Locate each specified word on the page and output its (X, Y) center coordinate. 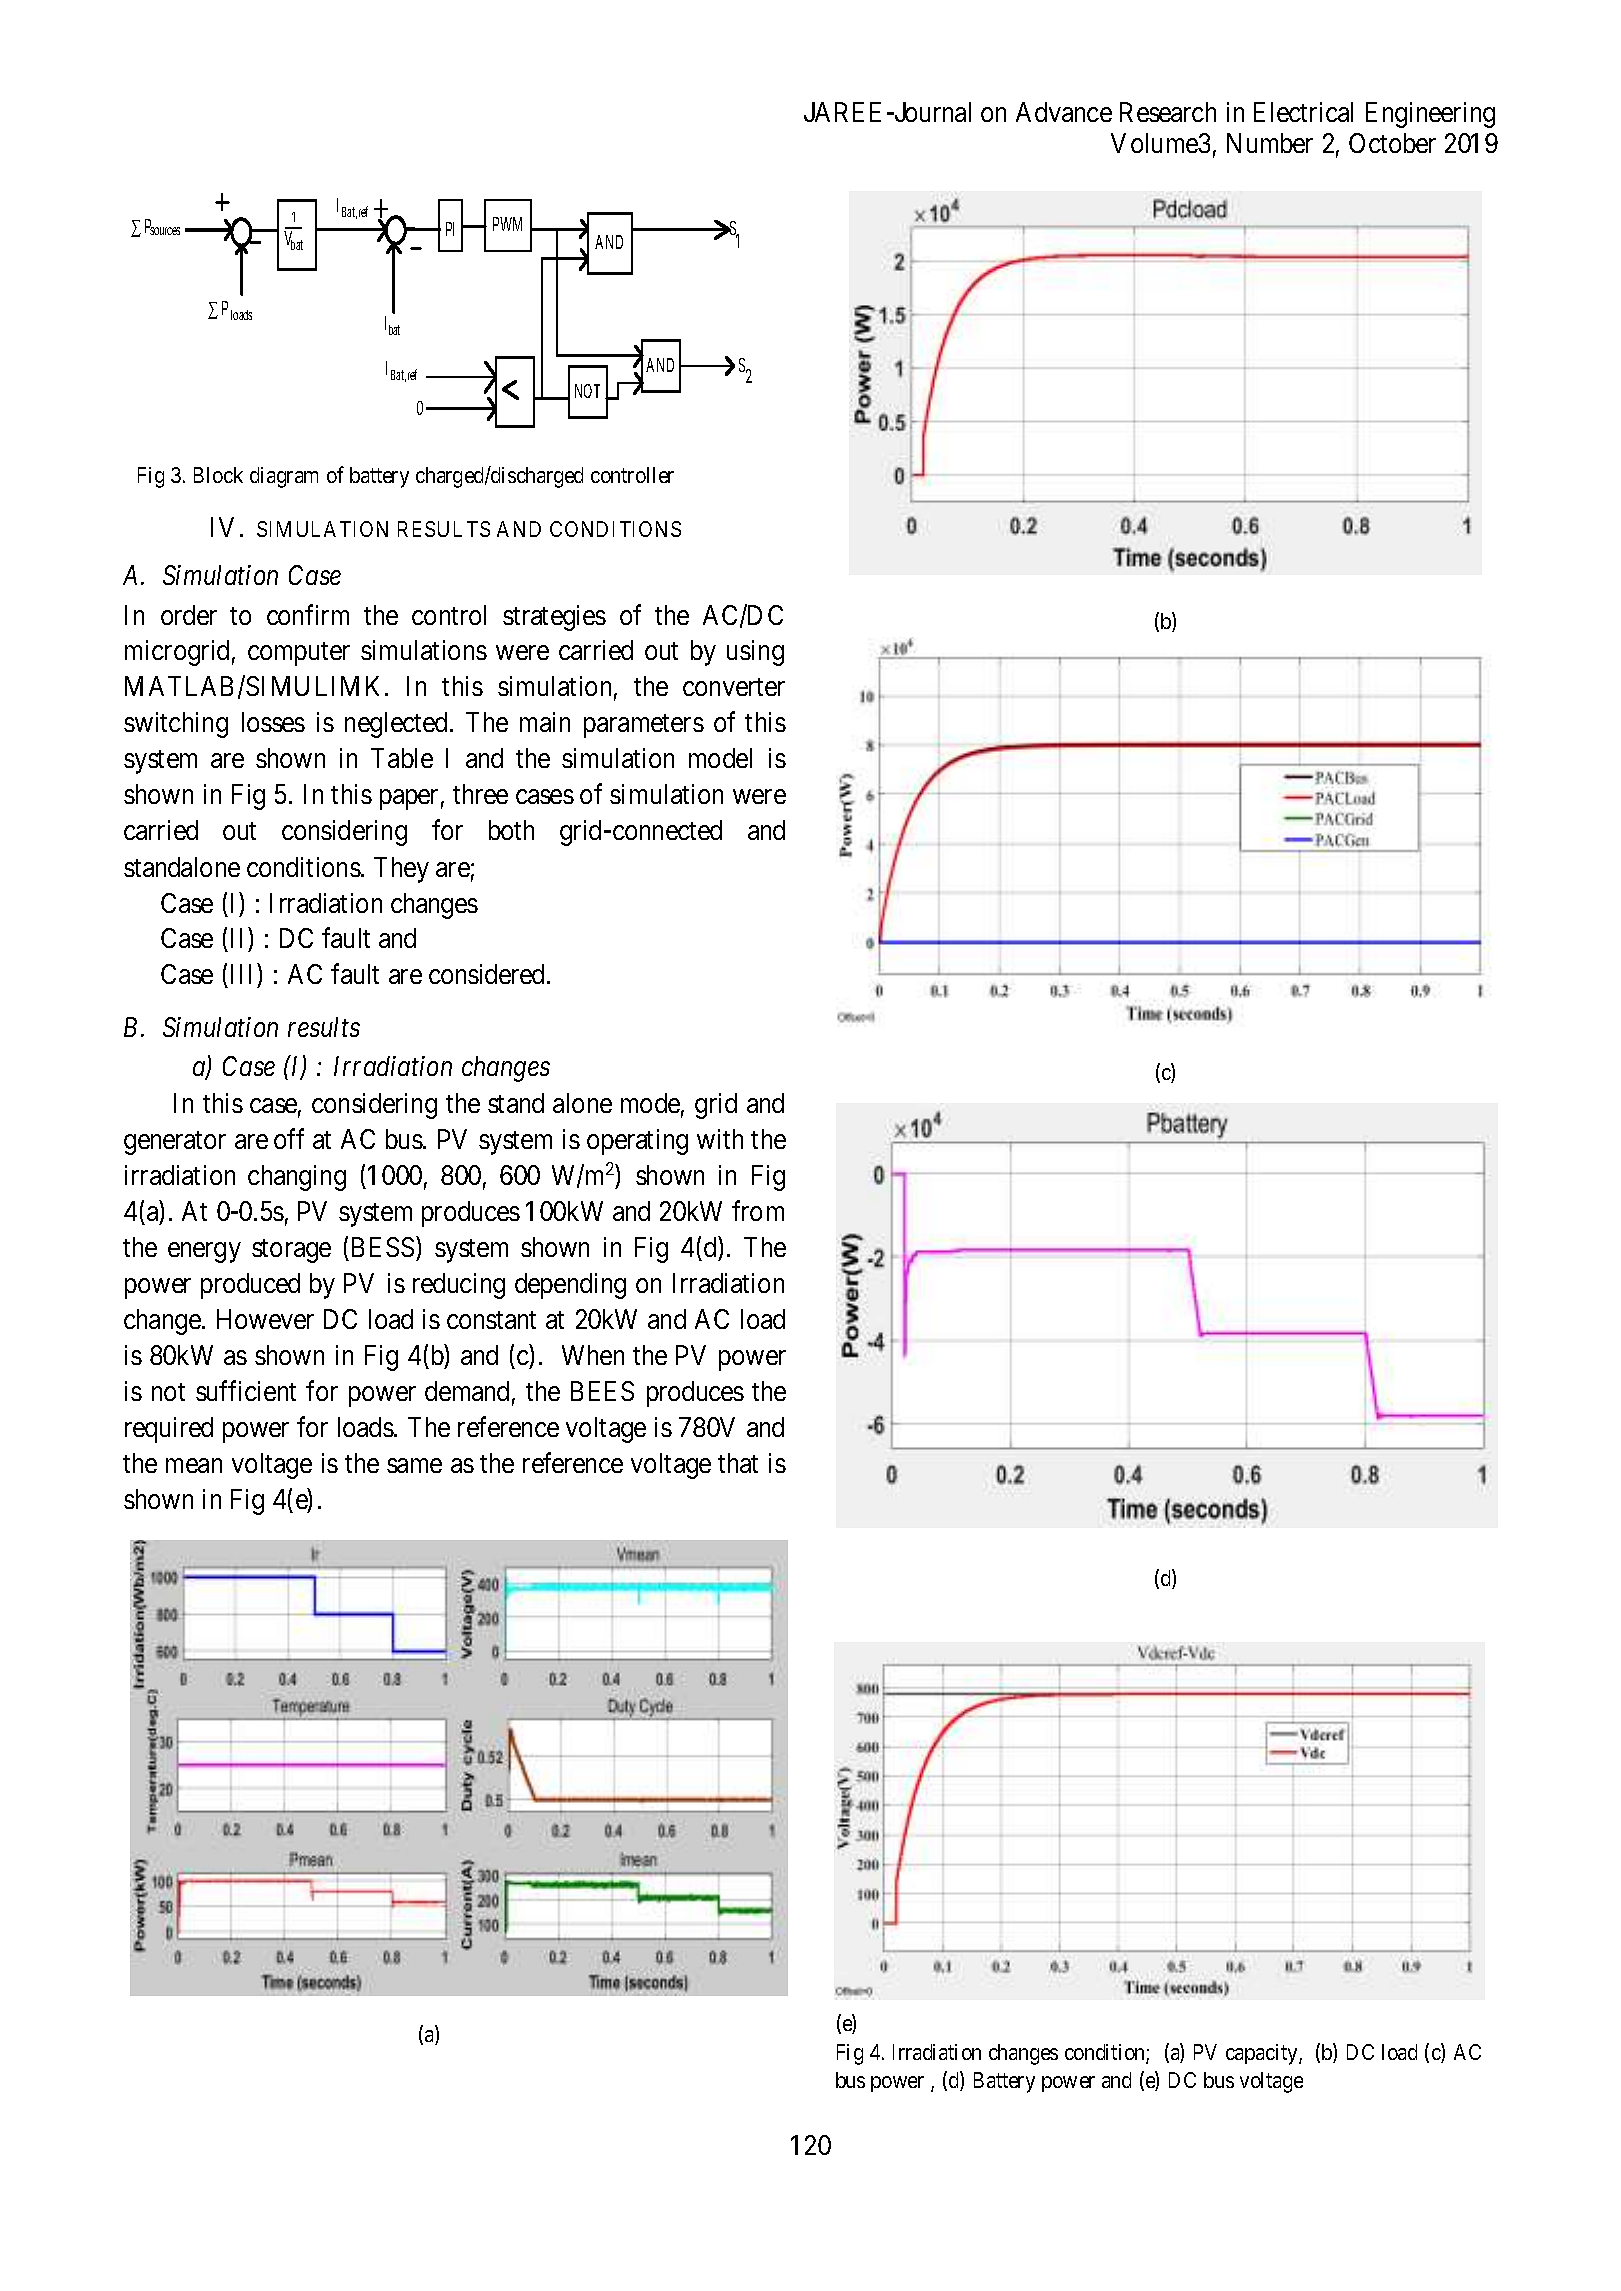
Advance (1064, 112)
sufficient (246, 1390)
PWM (507, 224)
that (738, 1463)
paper (409, 800)
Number (1270, 143)
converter (734, 687)
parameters (644, 726)
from (758, 1210)
